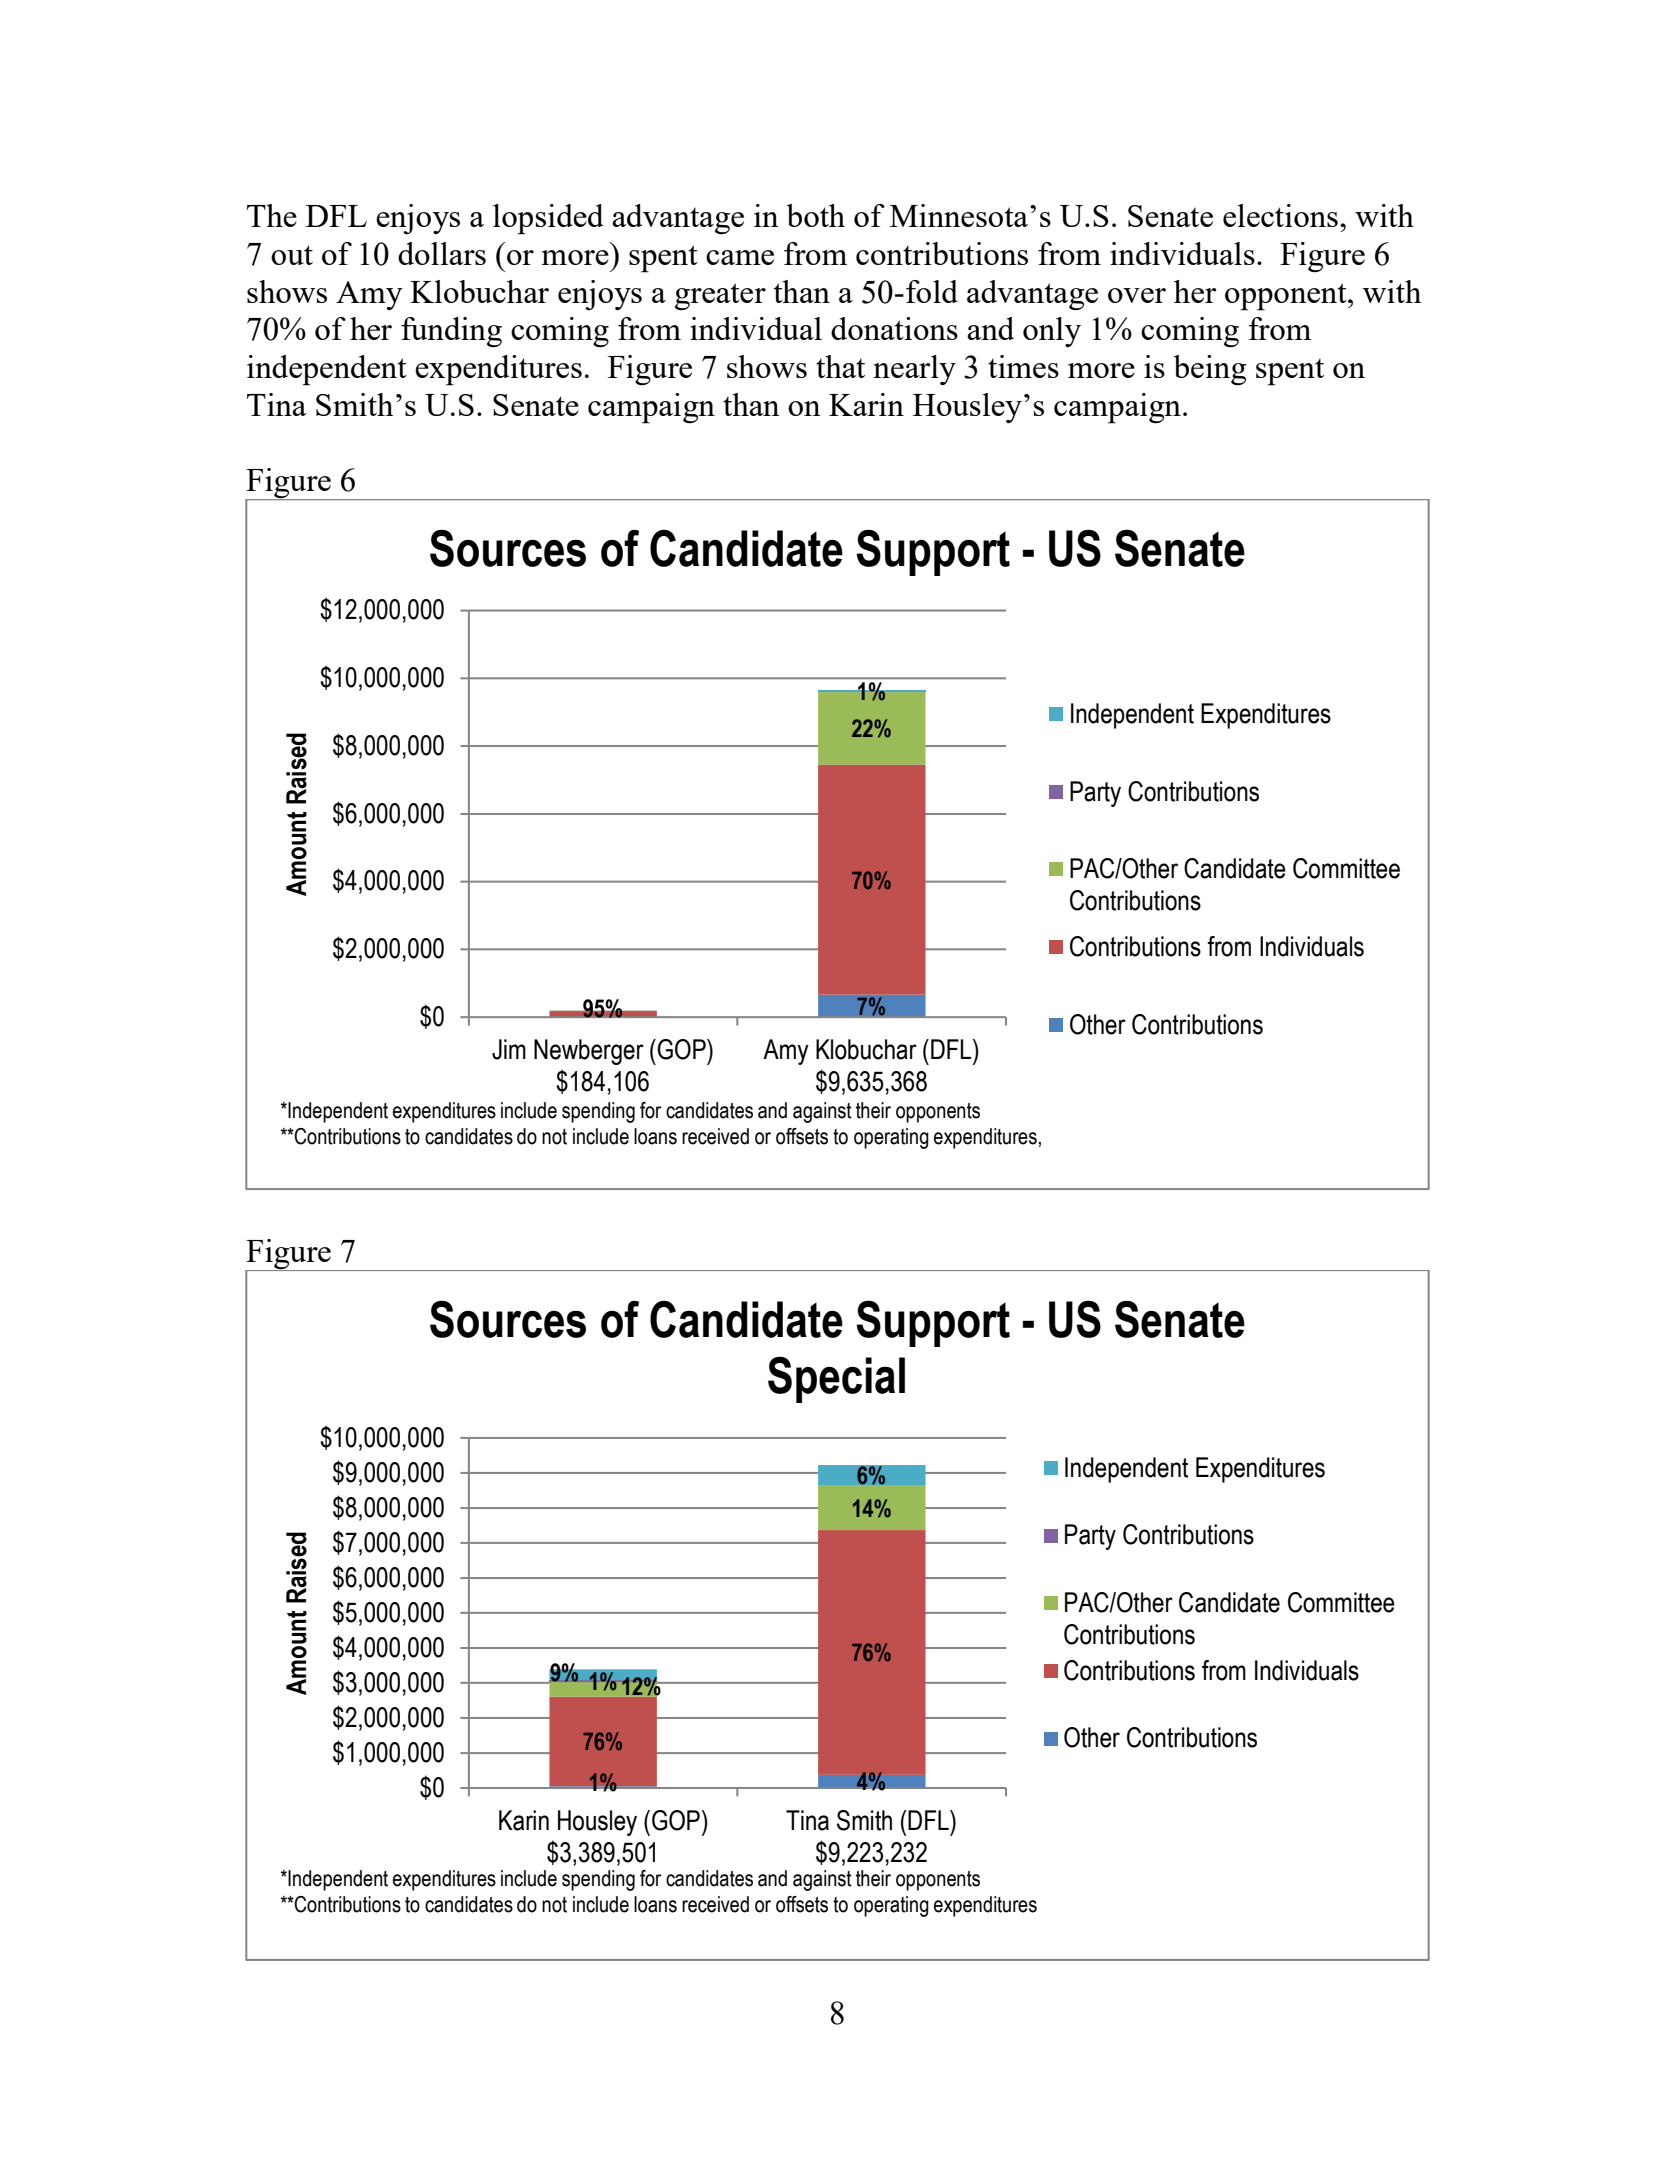  Describe the element at coordinates (840, 366) in the document. I see `that` at that location.
